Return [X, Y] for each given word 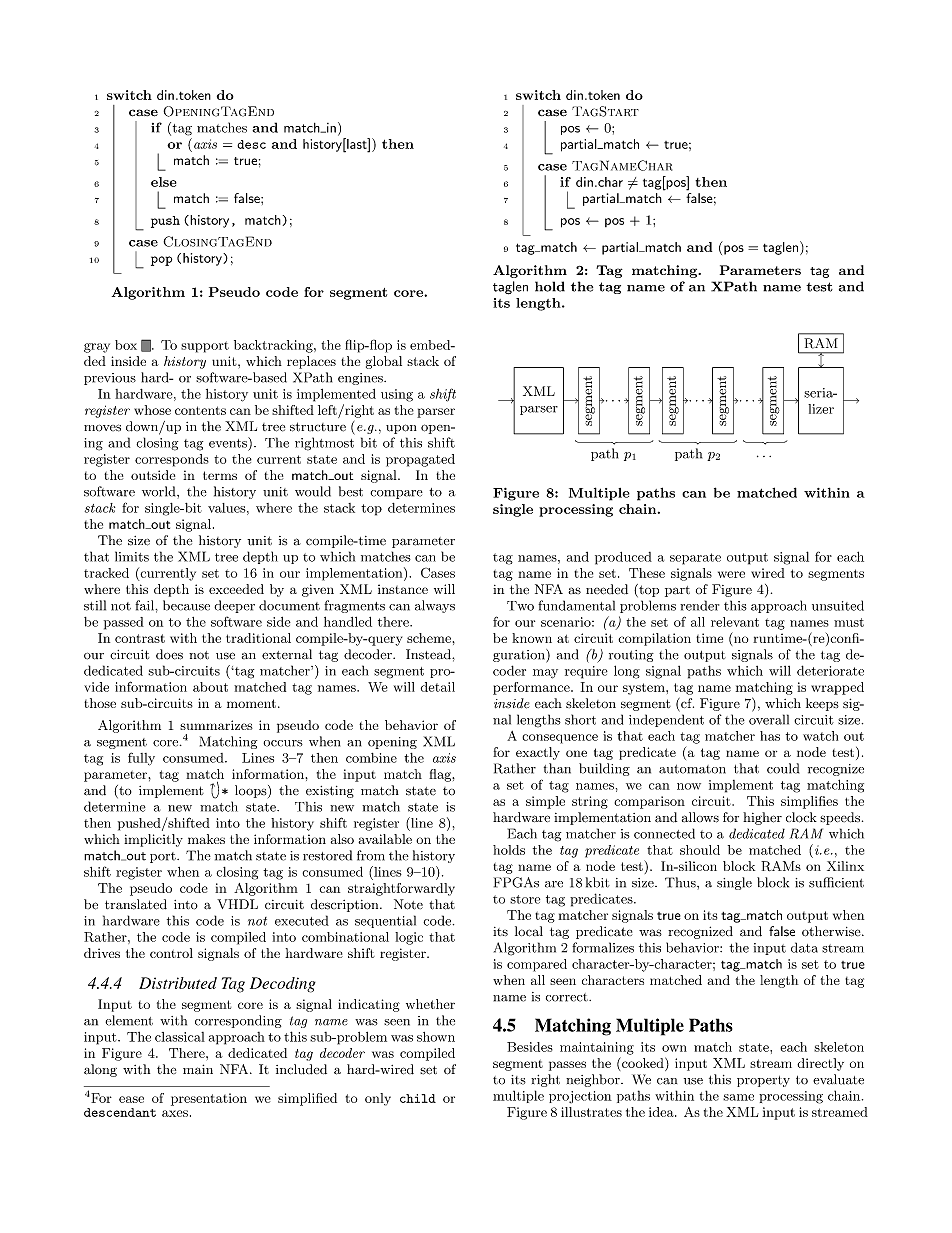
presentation [209, 1099]
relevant [735, 622]
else [164, 182]
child [418, 1098]
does [169, 654]
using [397, 395]
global [384, 362]
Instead [429, 654]
